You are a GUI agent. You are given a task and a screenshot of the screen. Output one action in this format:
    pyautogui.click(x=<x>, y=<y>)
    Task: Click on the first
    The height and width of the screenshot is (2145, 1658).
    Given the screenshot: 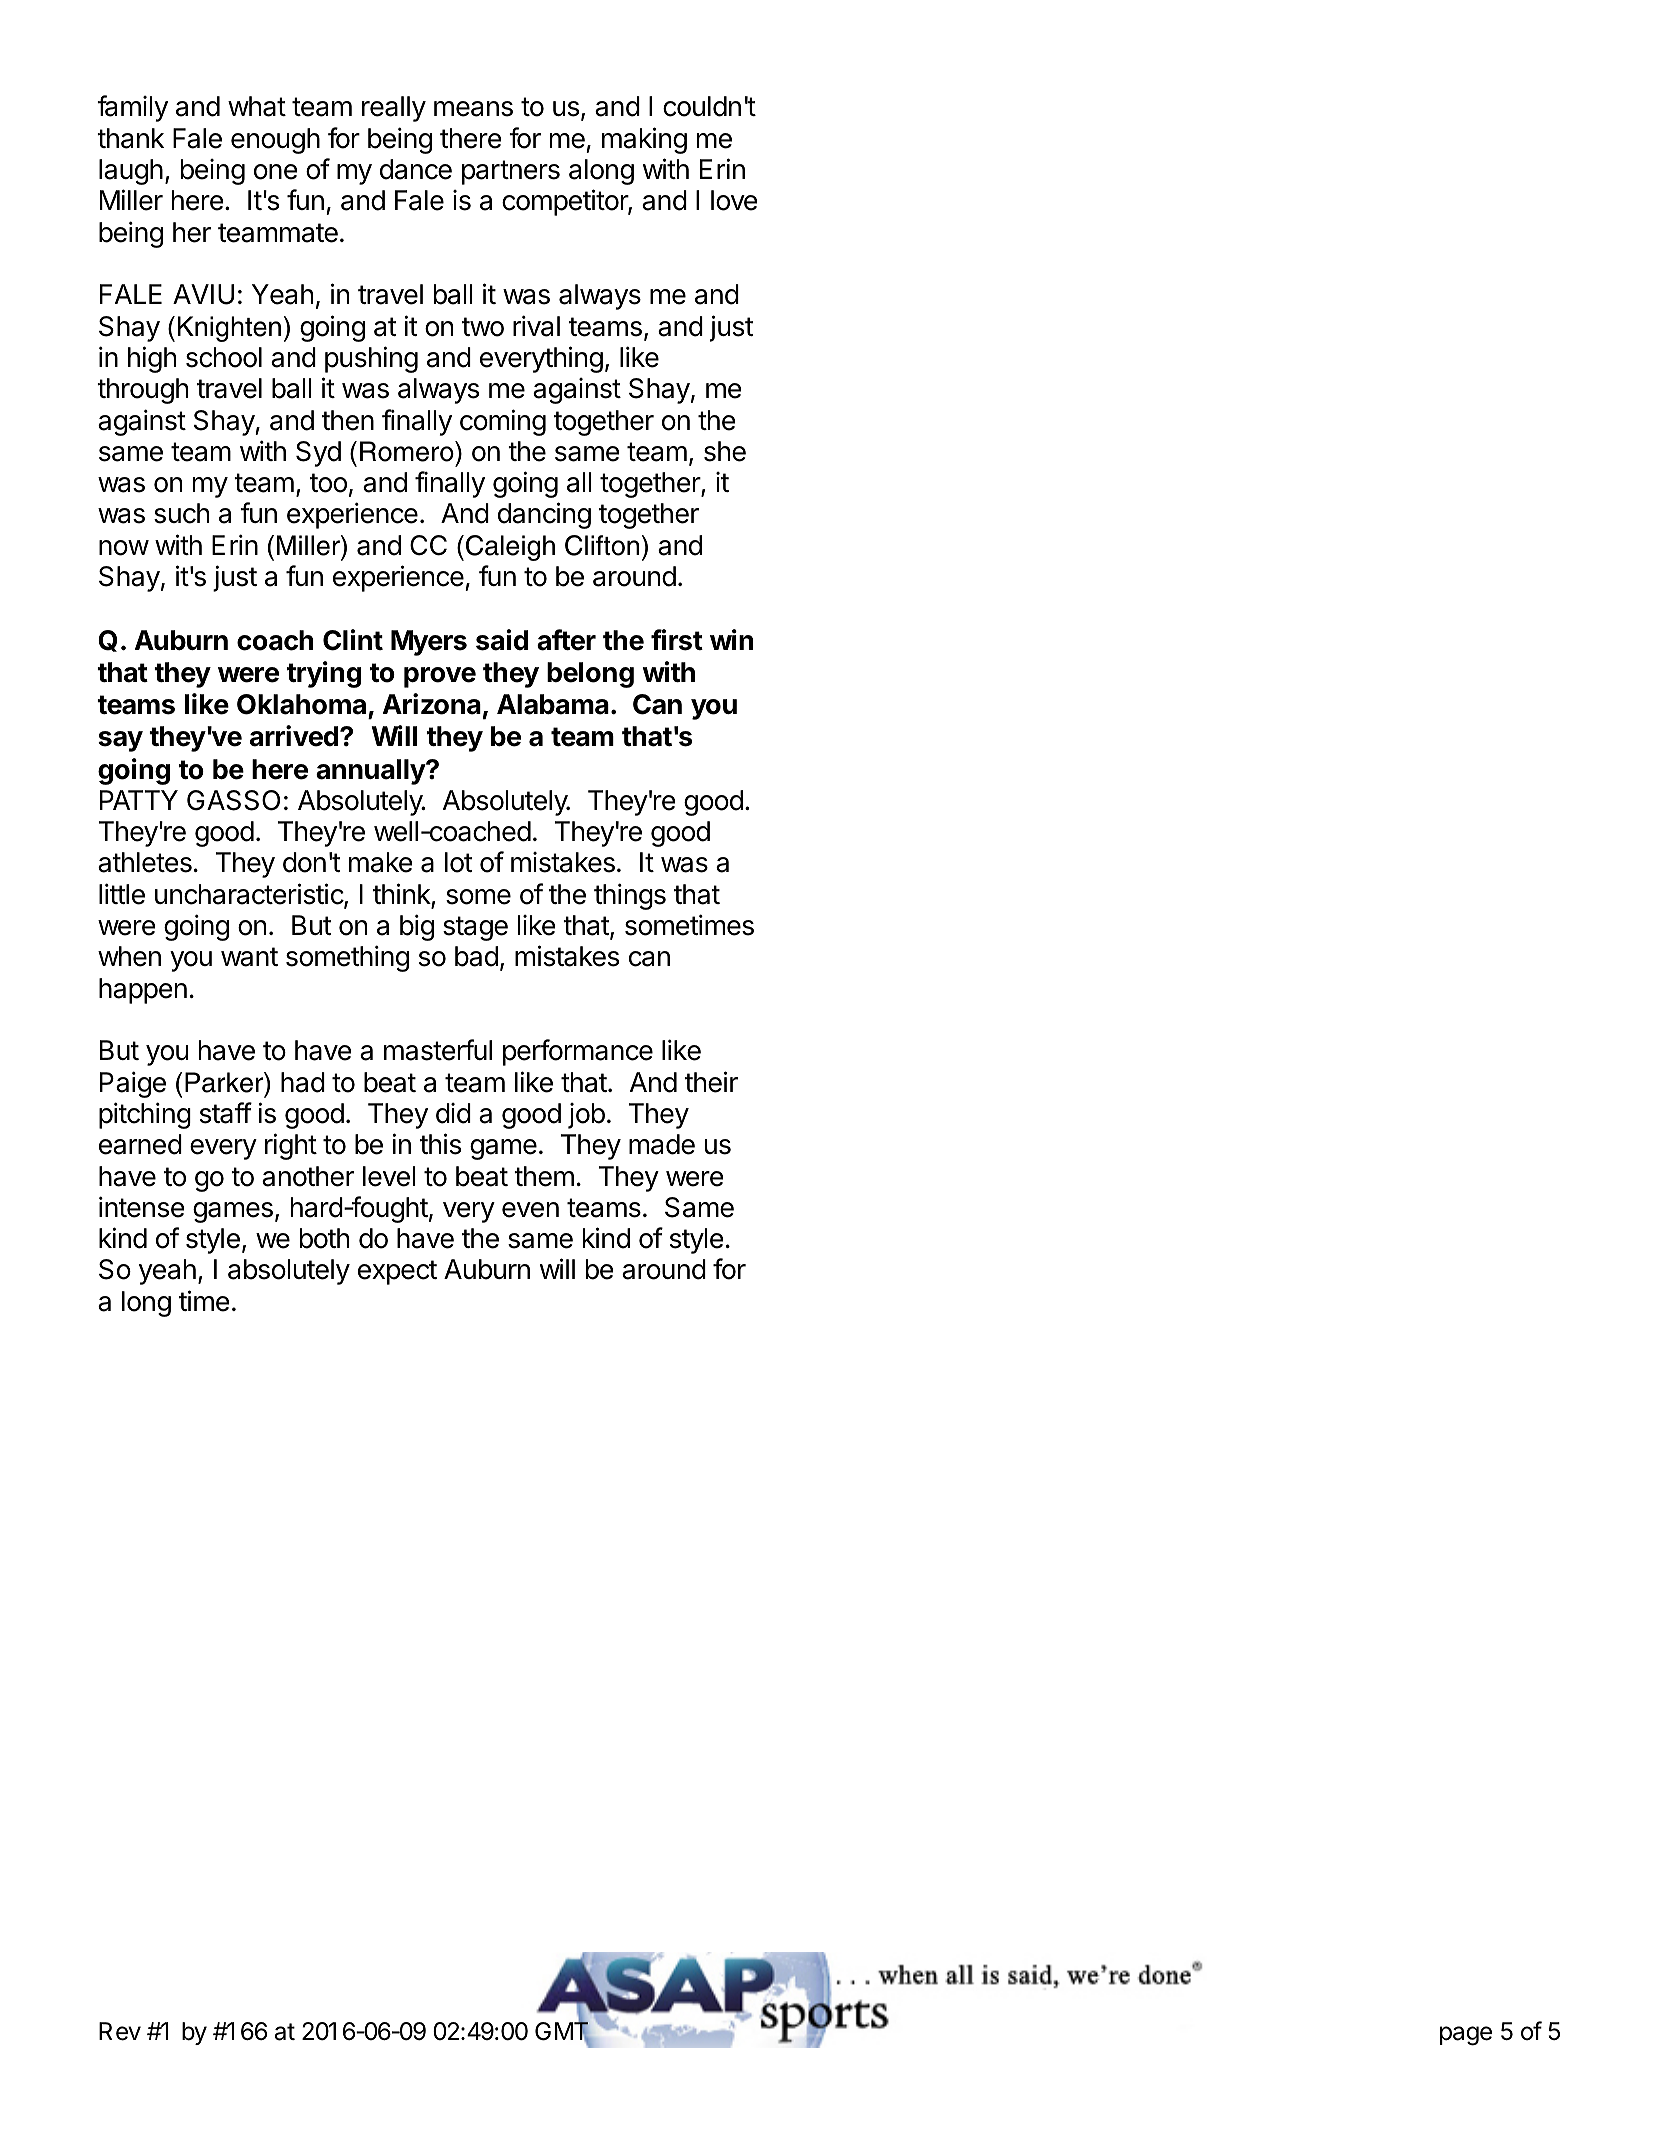 What is the action you would take?
    pyautogui.click(x=677, y=640)
